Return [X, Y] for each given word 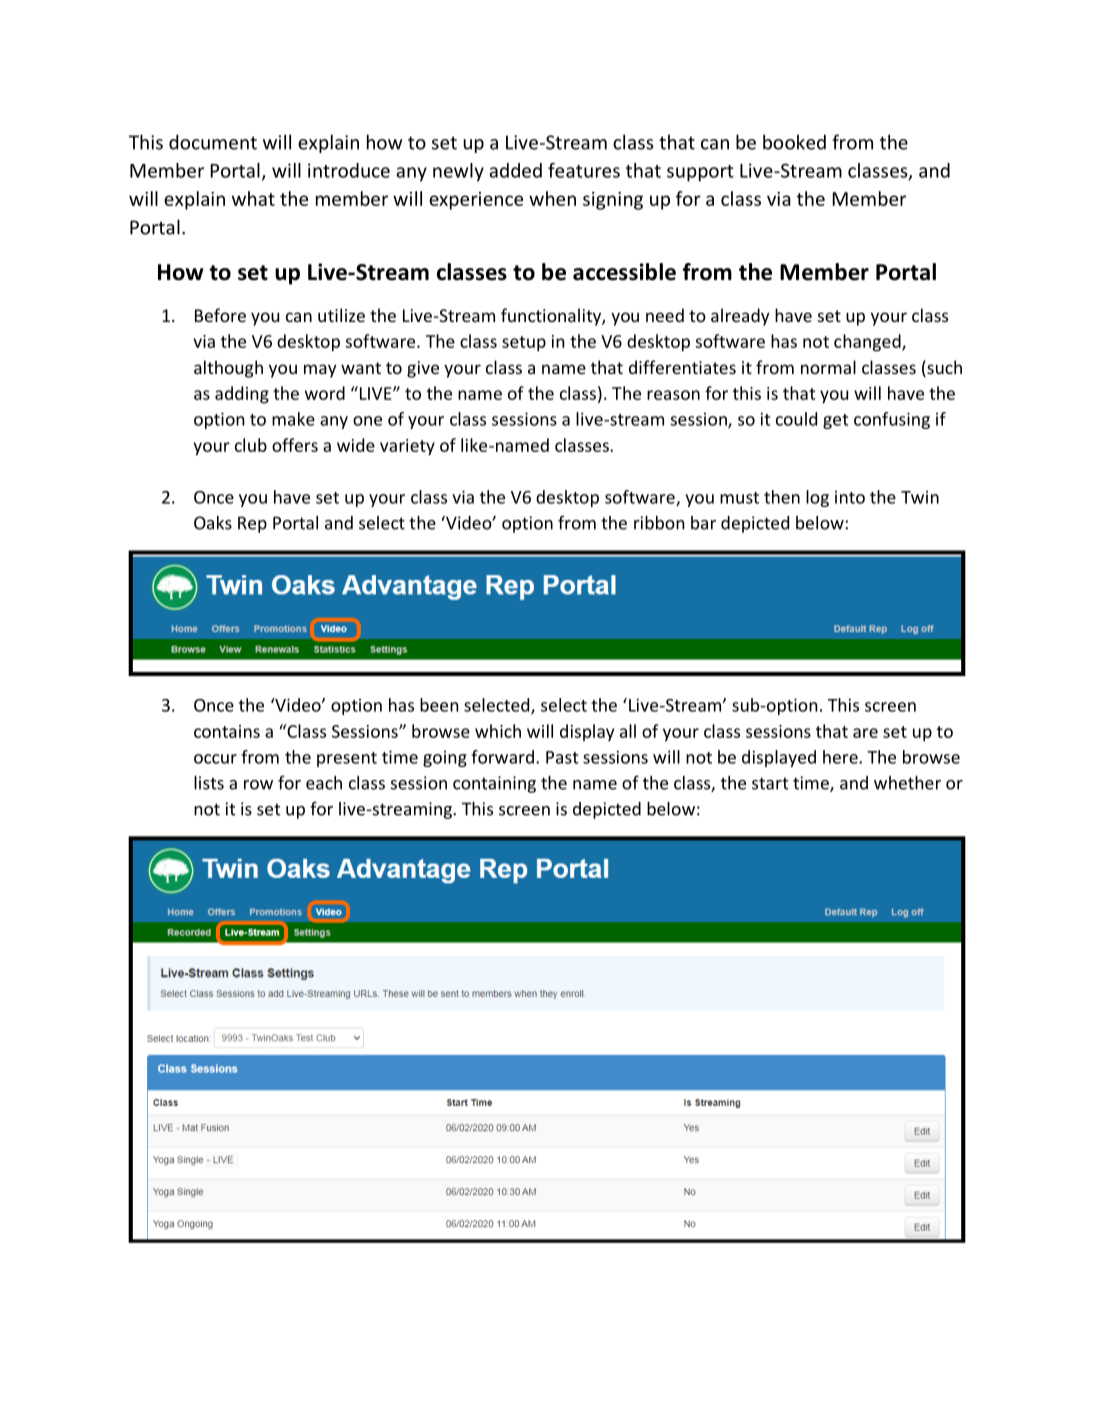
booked [794, 142]
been [439, 705]
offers [295, 445]
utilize [341, 315]
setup [524, 344]
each [324, 783]
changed [868, 343]
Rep [252, 524]
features [584, 170]
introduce [349, 170]
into [850, 497]
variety [407, 447]
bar [703, 523]
